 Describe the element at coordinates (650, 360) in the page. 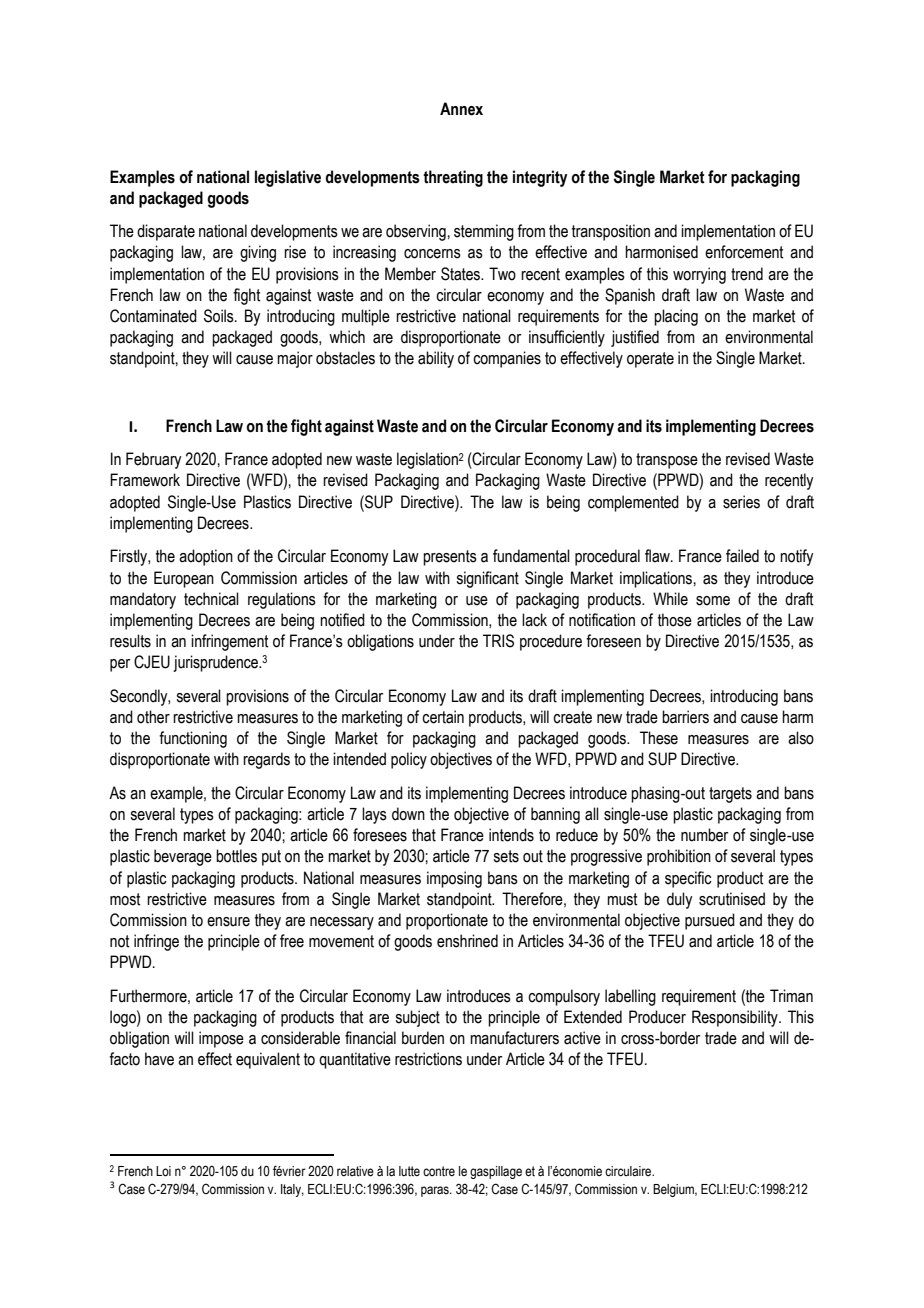

I see `operate` at that location.
